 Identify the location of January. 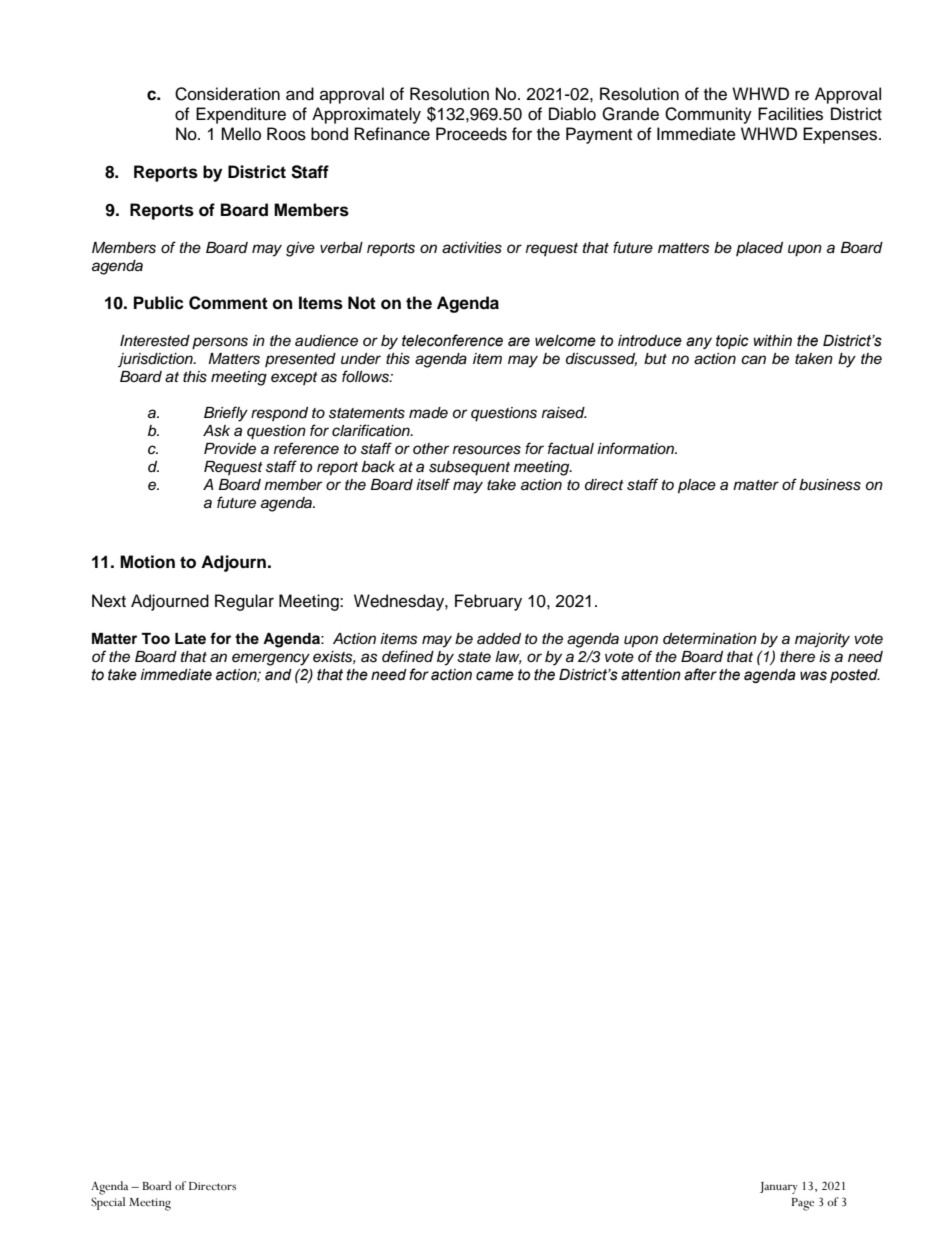
(779, 1188).
